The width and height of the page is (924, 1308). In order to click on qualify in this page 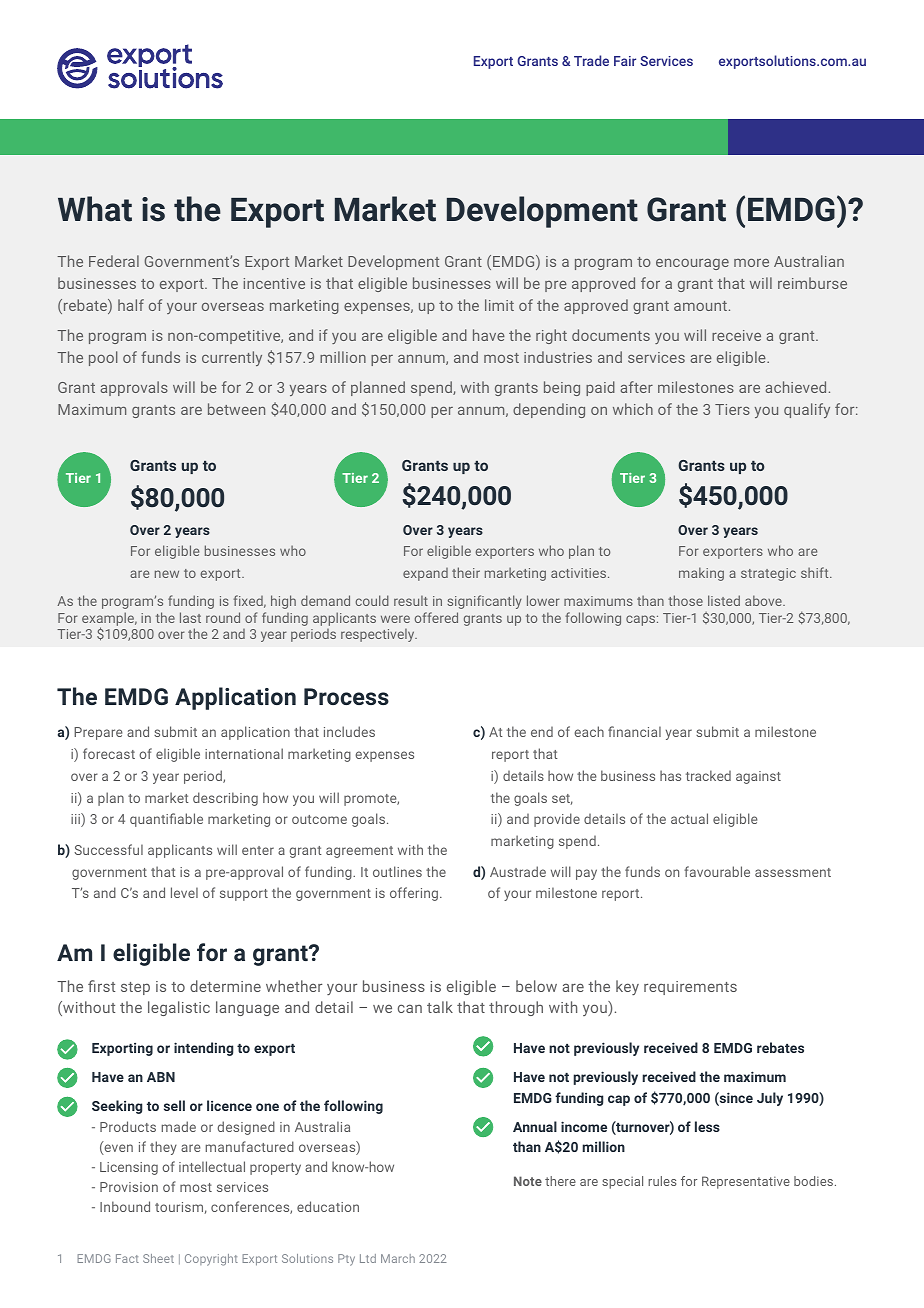, I will do `click(807, 410)`.
